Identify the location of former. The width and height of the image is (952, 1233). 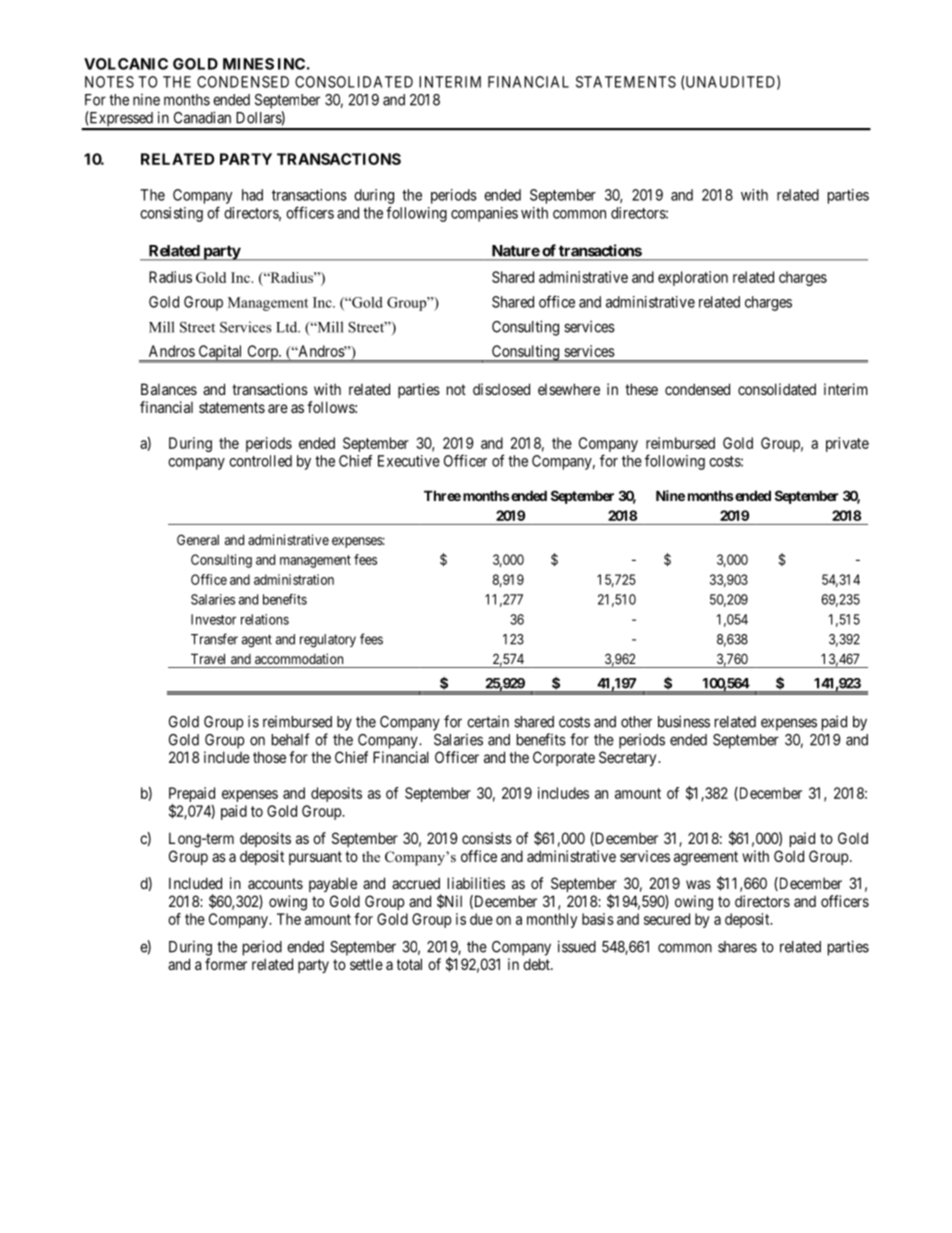
(226, 964).
